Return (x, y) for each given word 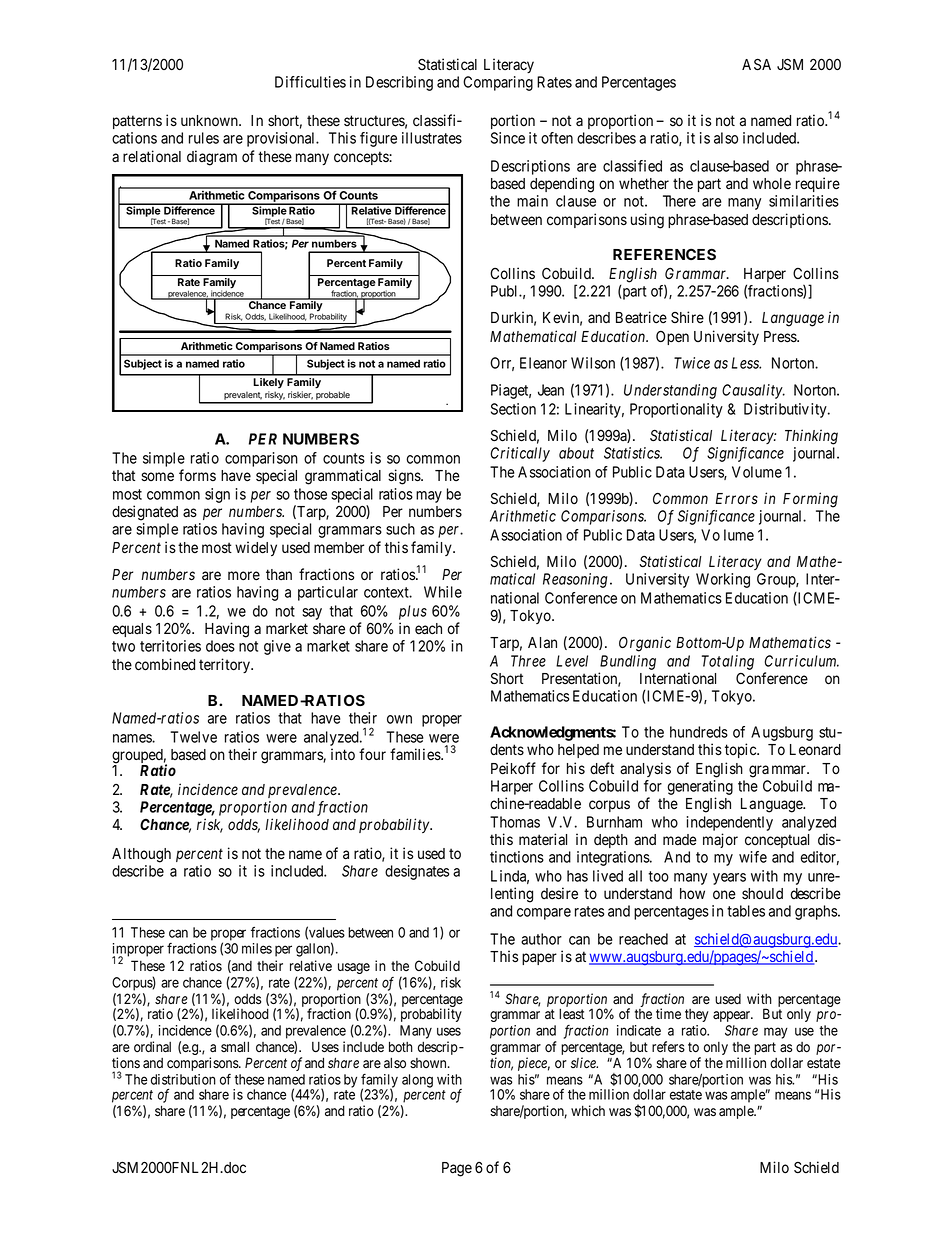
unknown (210, 121)
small (235, 1046)
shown (429, 1063)
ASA (756, 64)
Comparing (498, 83)
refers (668, 1047)
